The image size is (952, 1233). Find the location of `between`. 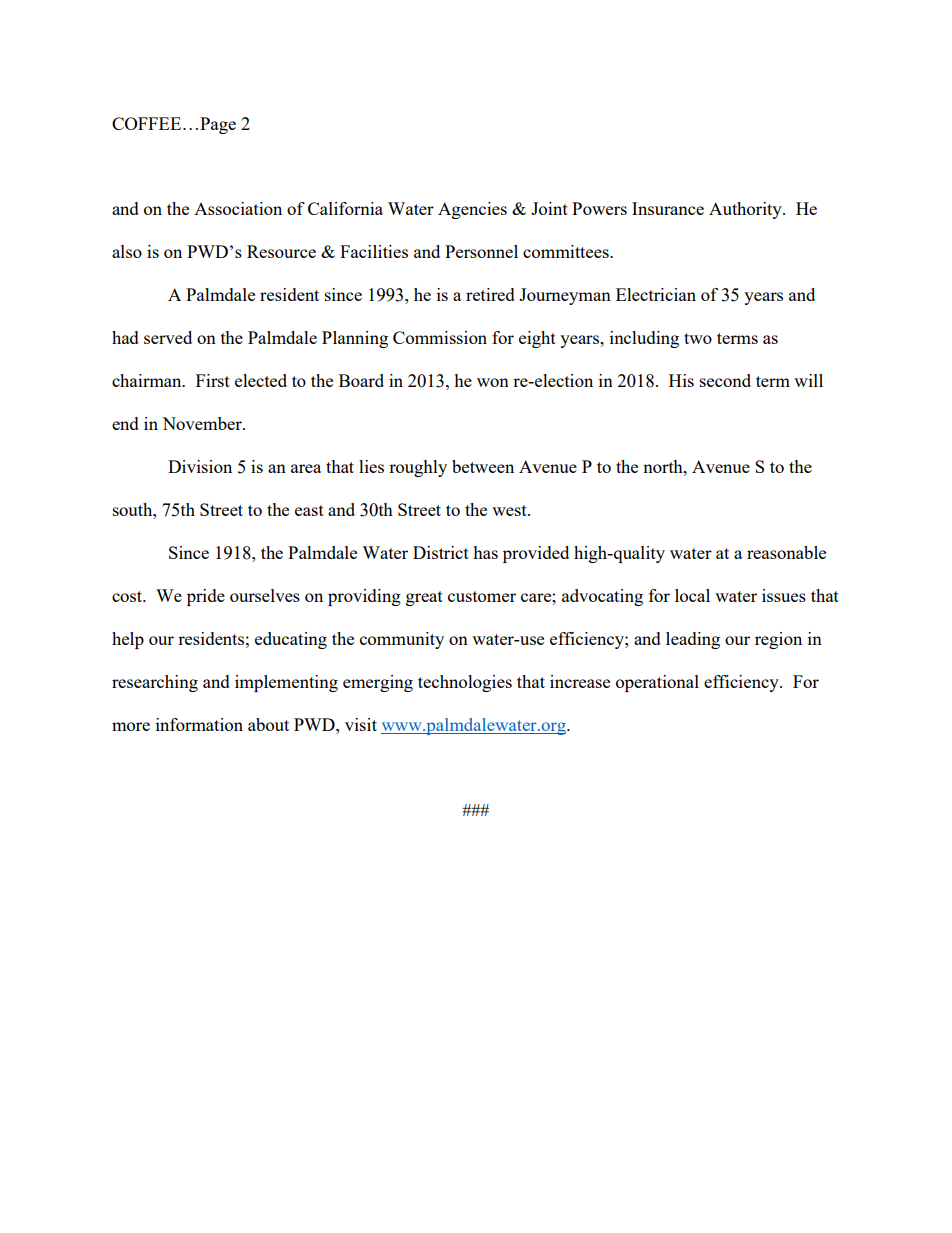

between is located at coordinates (483, 466).
